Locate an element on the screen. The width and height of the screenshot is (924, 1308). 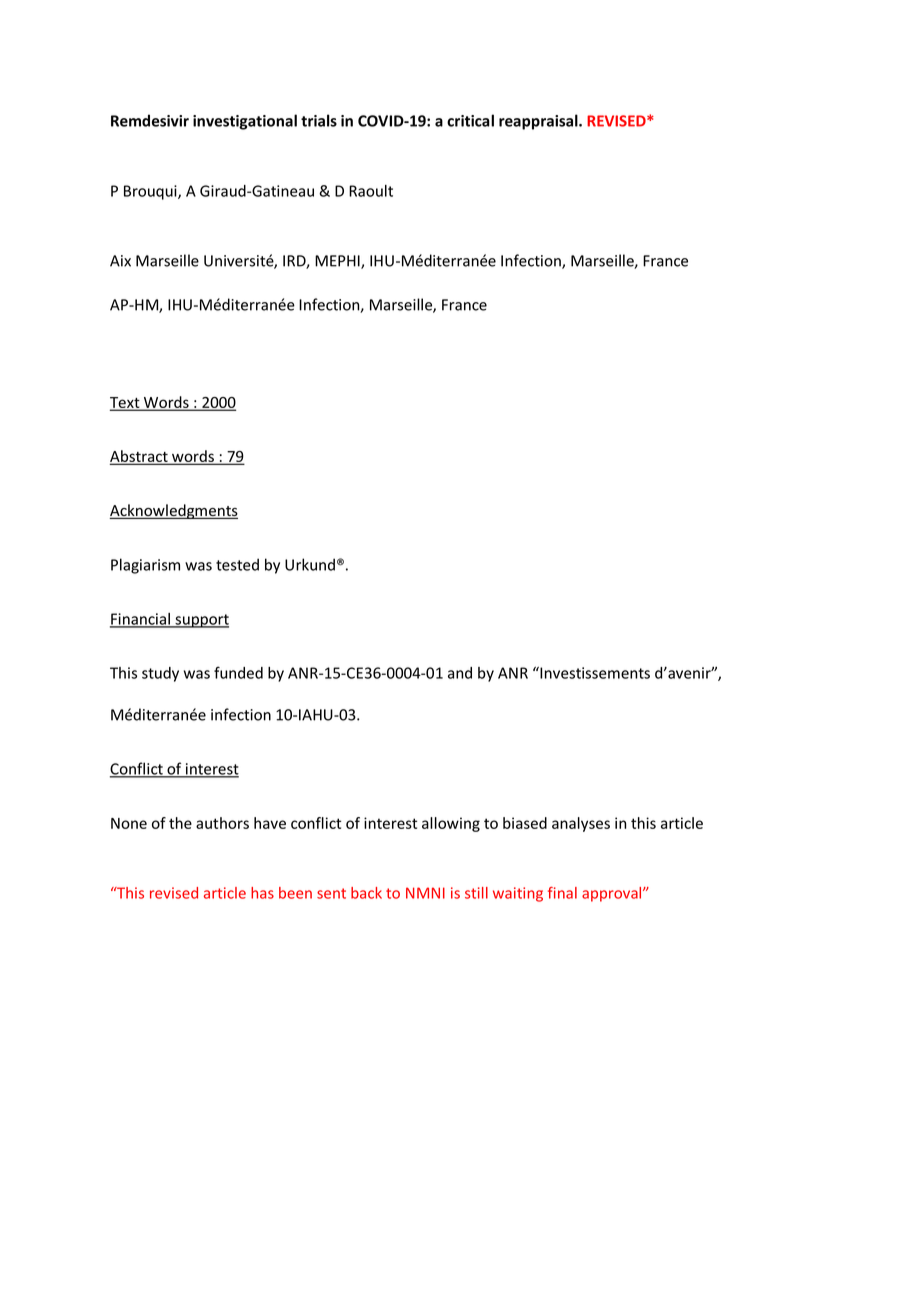
reappraisal is located at coordinates (539, 122).
